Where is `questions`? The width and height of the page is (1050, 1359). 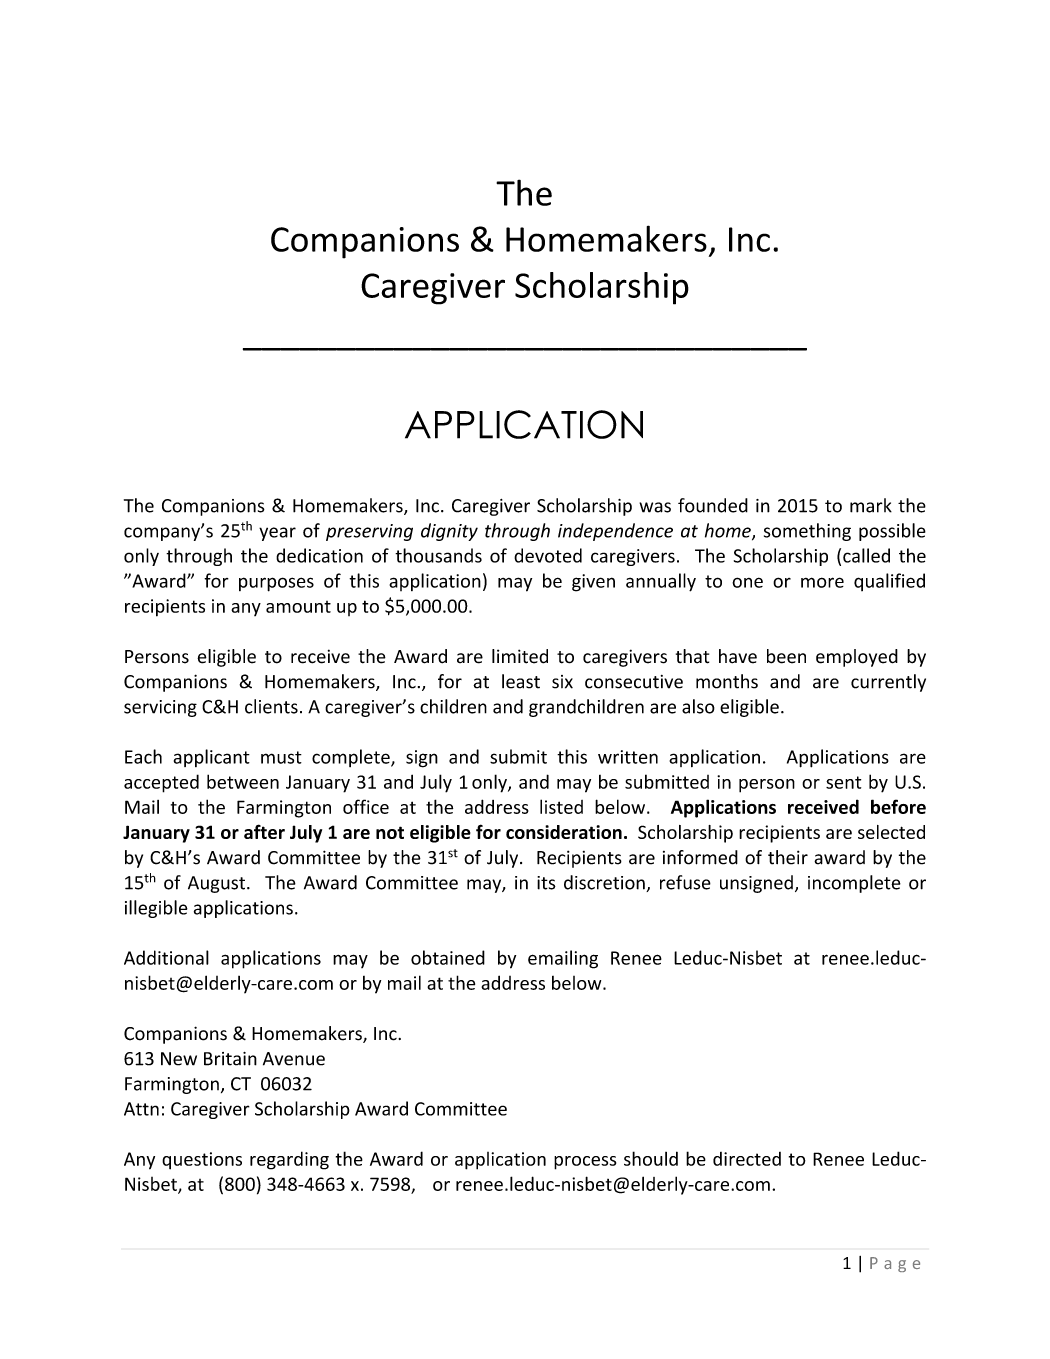 questions is located at coordinates (202, 1161).
